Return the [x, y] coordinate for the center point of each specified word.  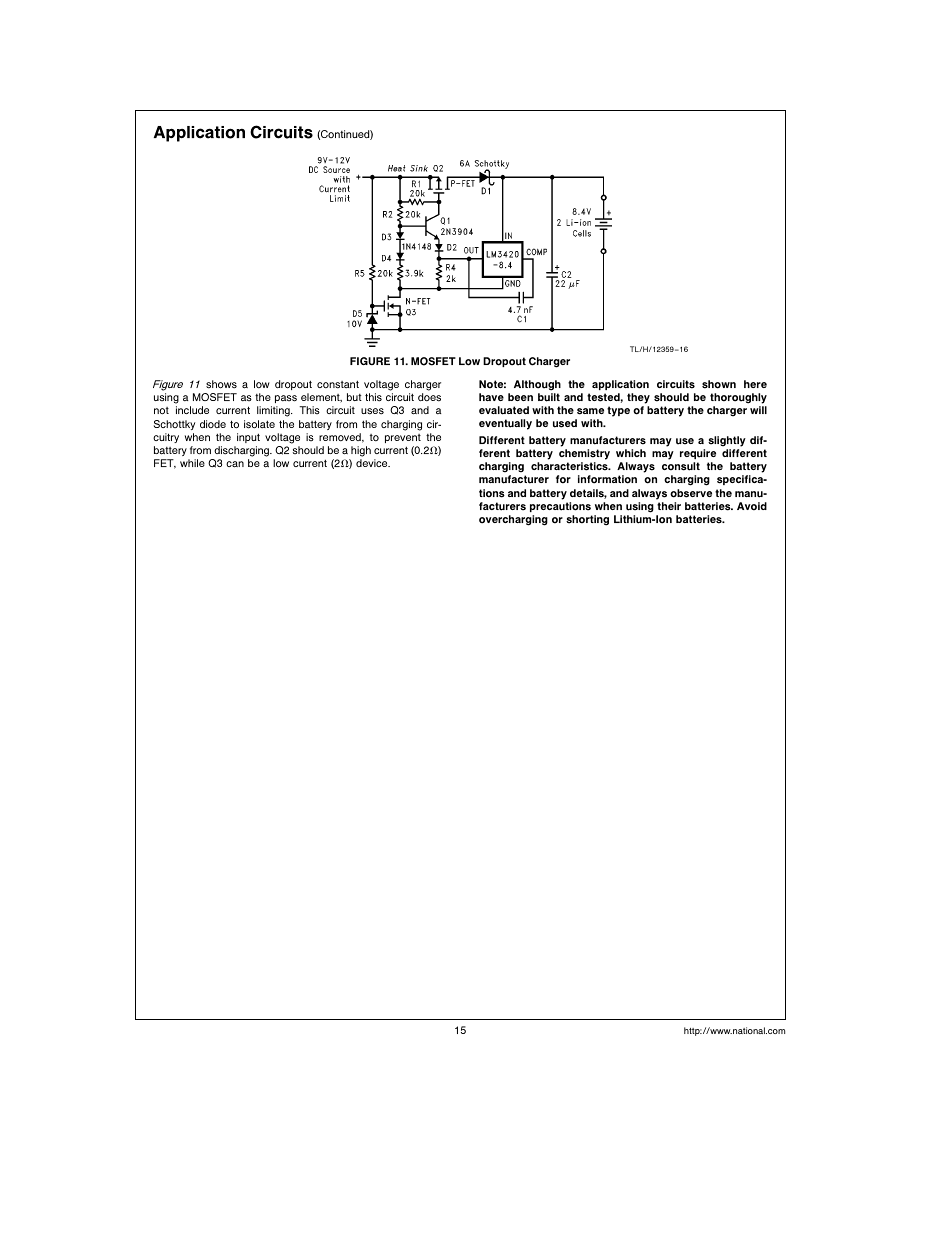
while [192, 463]
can [235, 464]
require [698, 454]
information [607, 479]
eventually [505, 424]
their [669, 506]
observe [691, 493]
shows [221, 384]
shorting [587, 520]
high [361, 451]
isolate [259, 424]
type [618, 411]
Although [537, 385]
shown [719, 384]
